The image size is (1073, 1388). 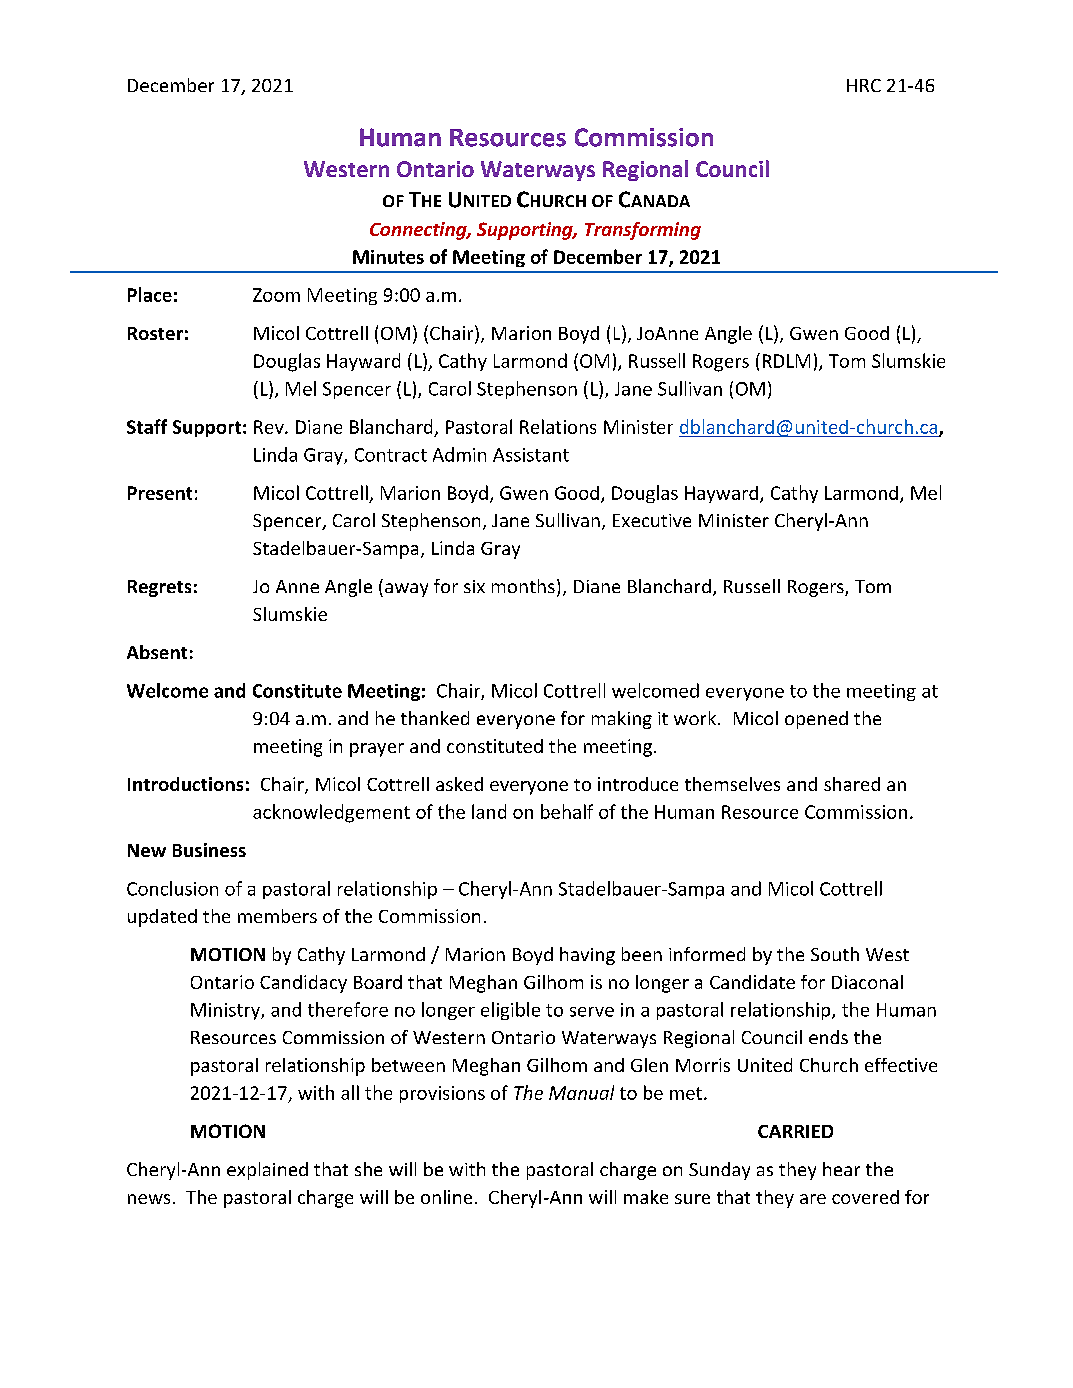 What do you see at coordinates (209, 850) in the screenshot?
I see `Business` at bounding box center [209, 850].
